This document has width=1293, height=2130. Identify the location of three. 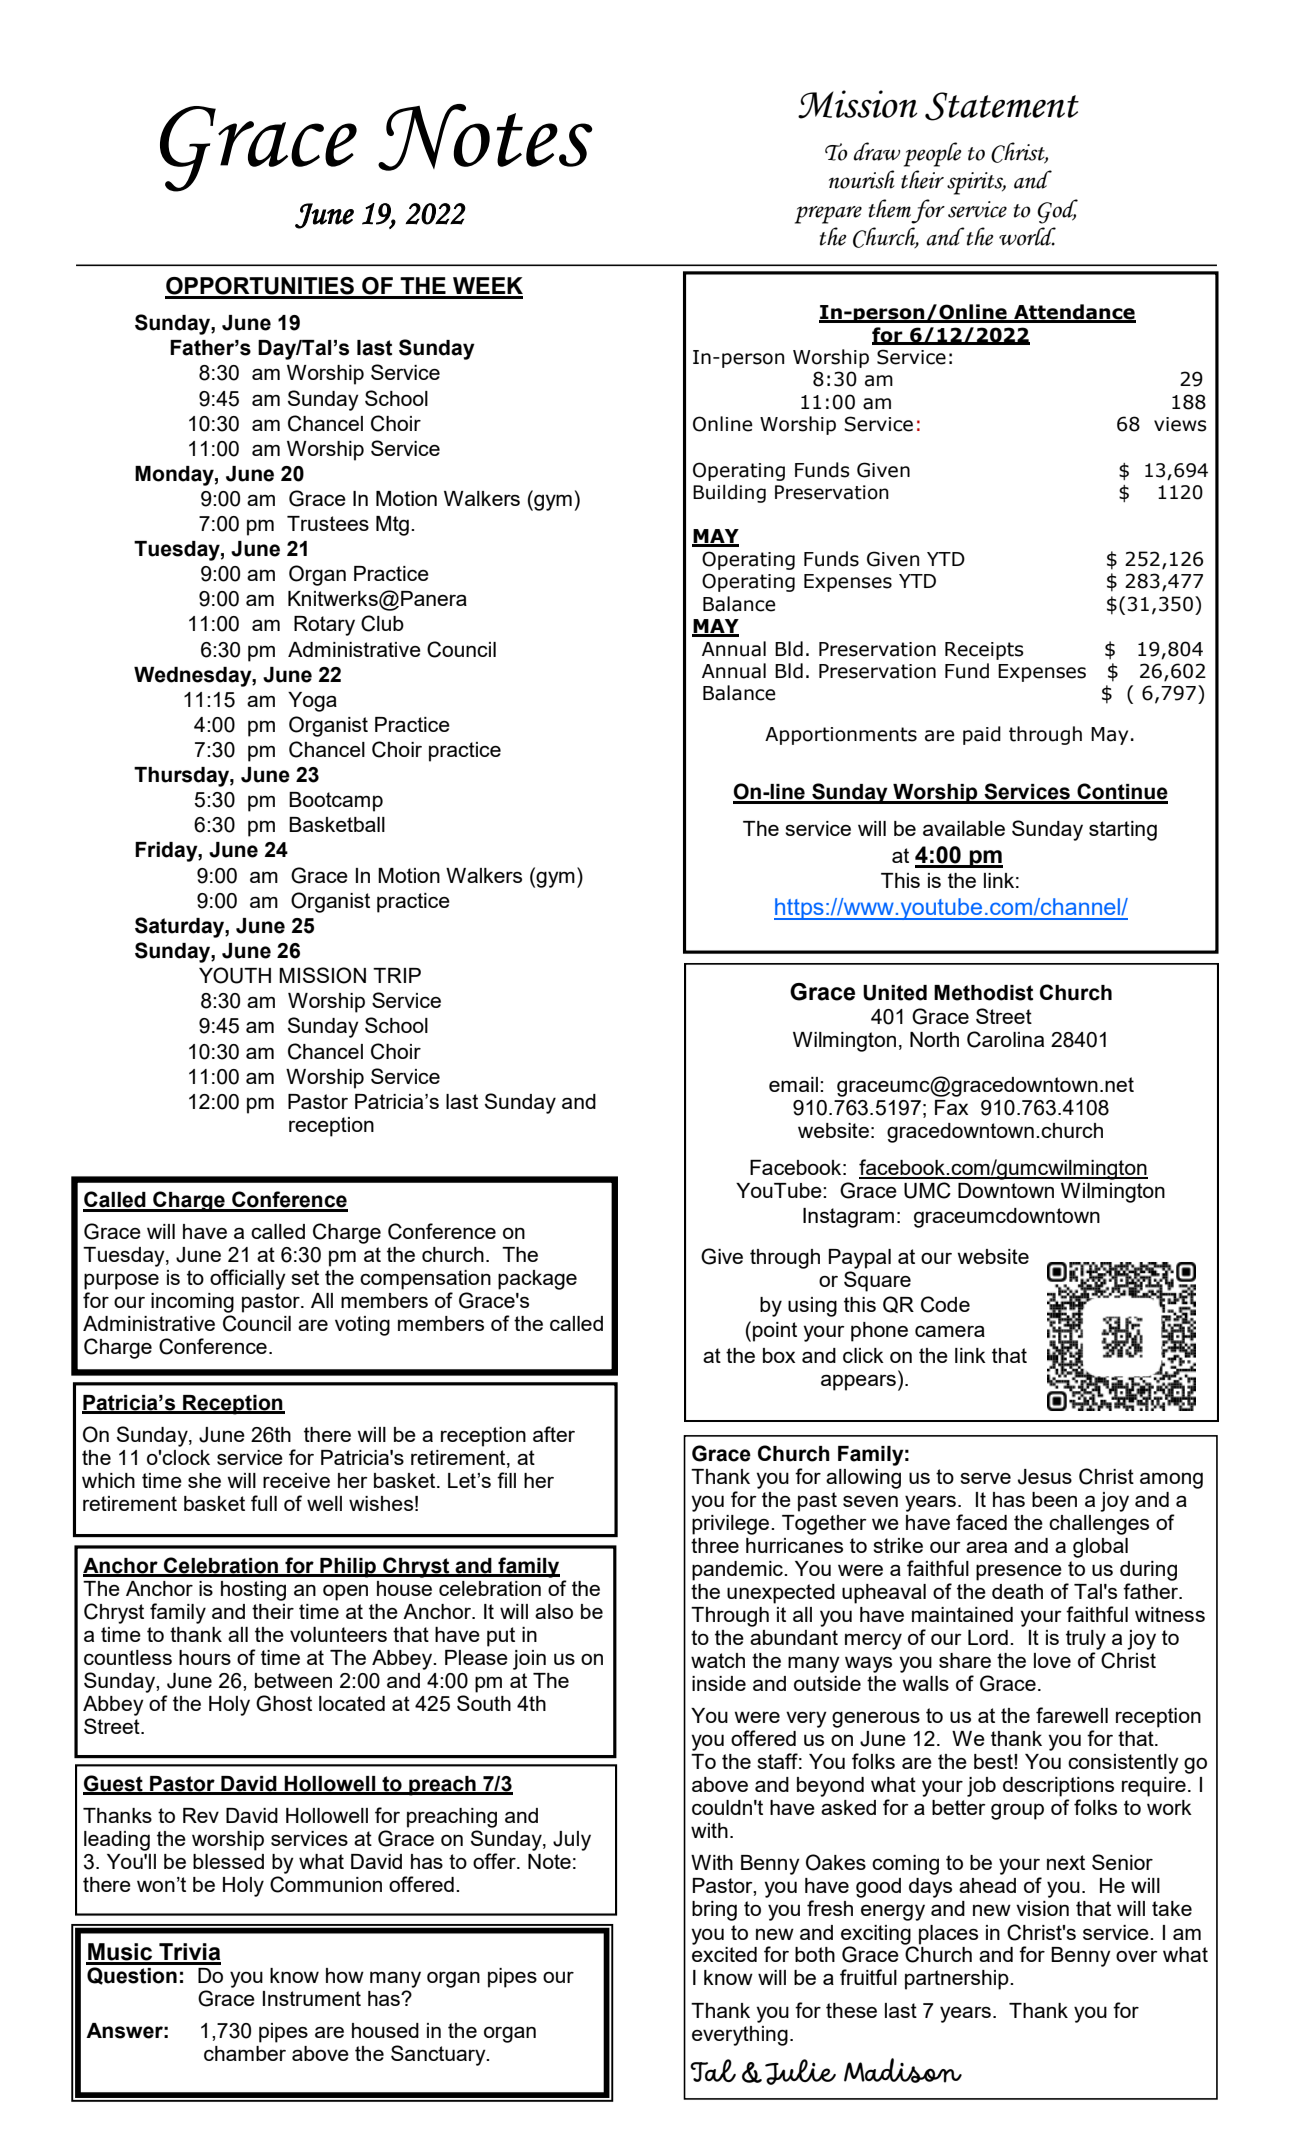
(715, 1545).
